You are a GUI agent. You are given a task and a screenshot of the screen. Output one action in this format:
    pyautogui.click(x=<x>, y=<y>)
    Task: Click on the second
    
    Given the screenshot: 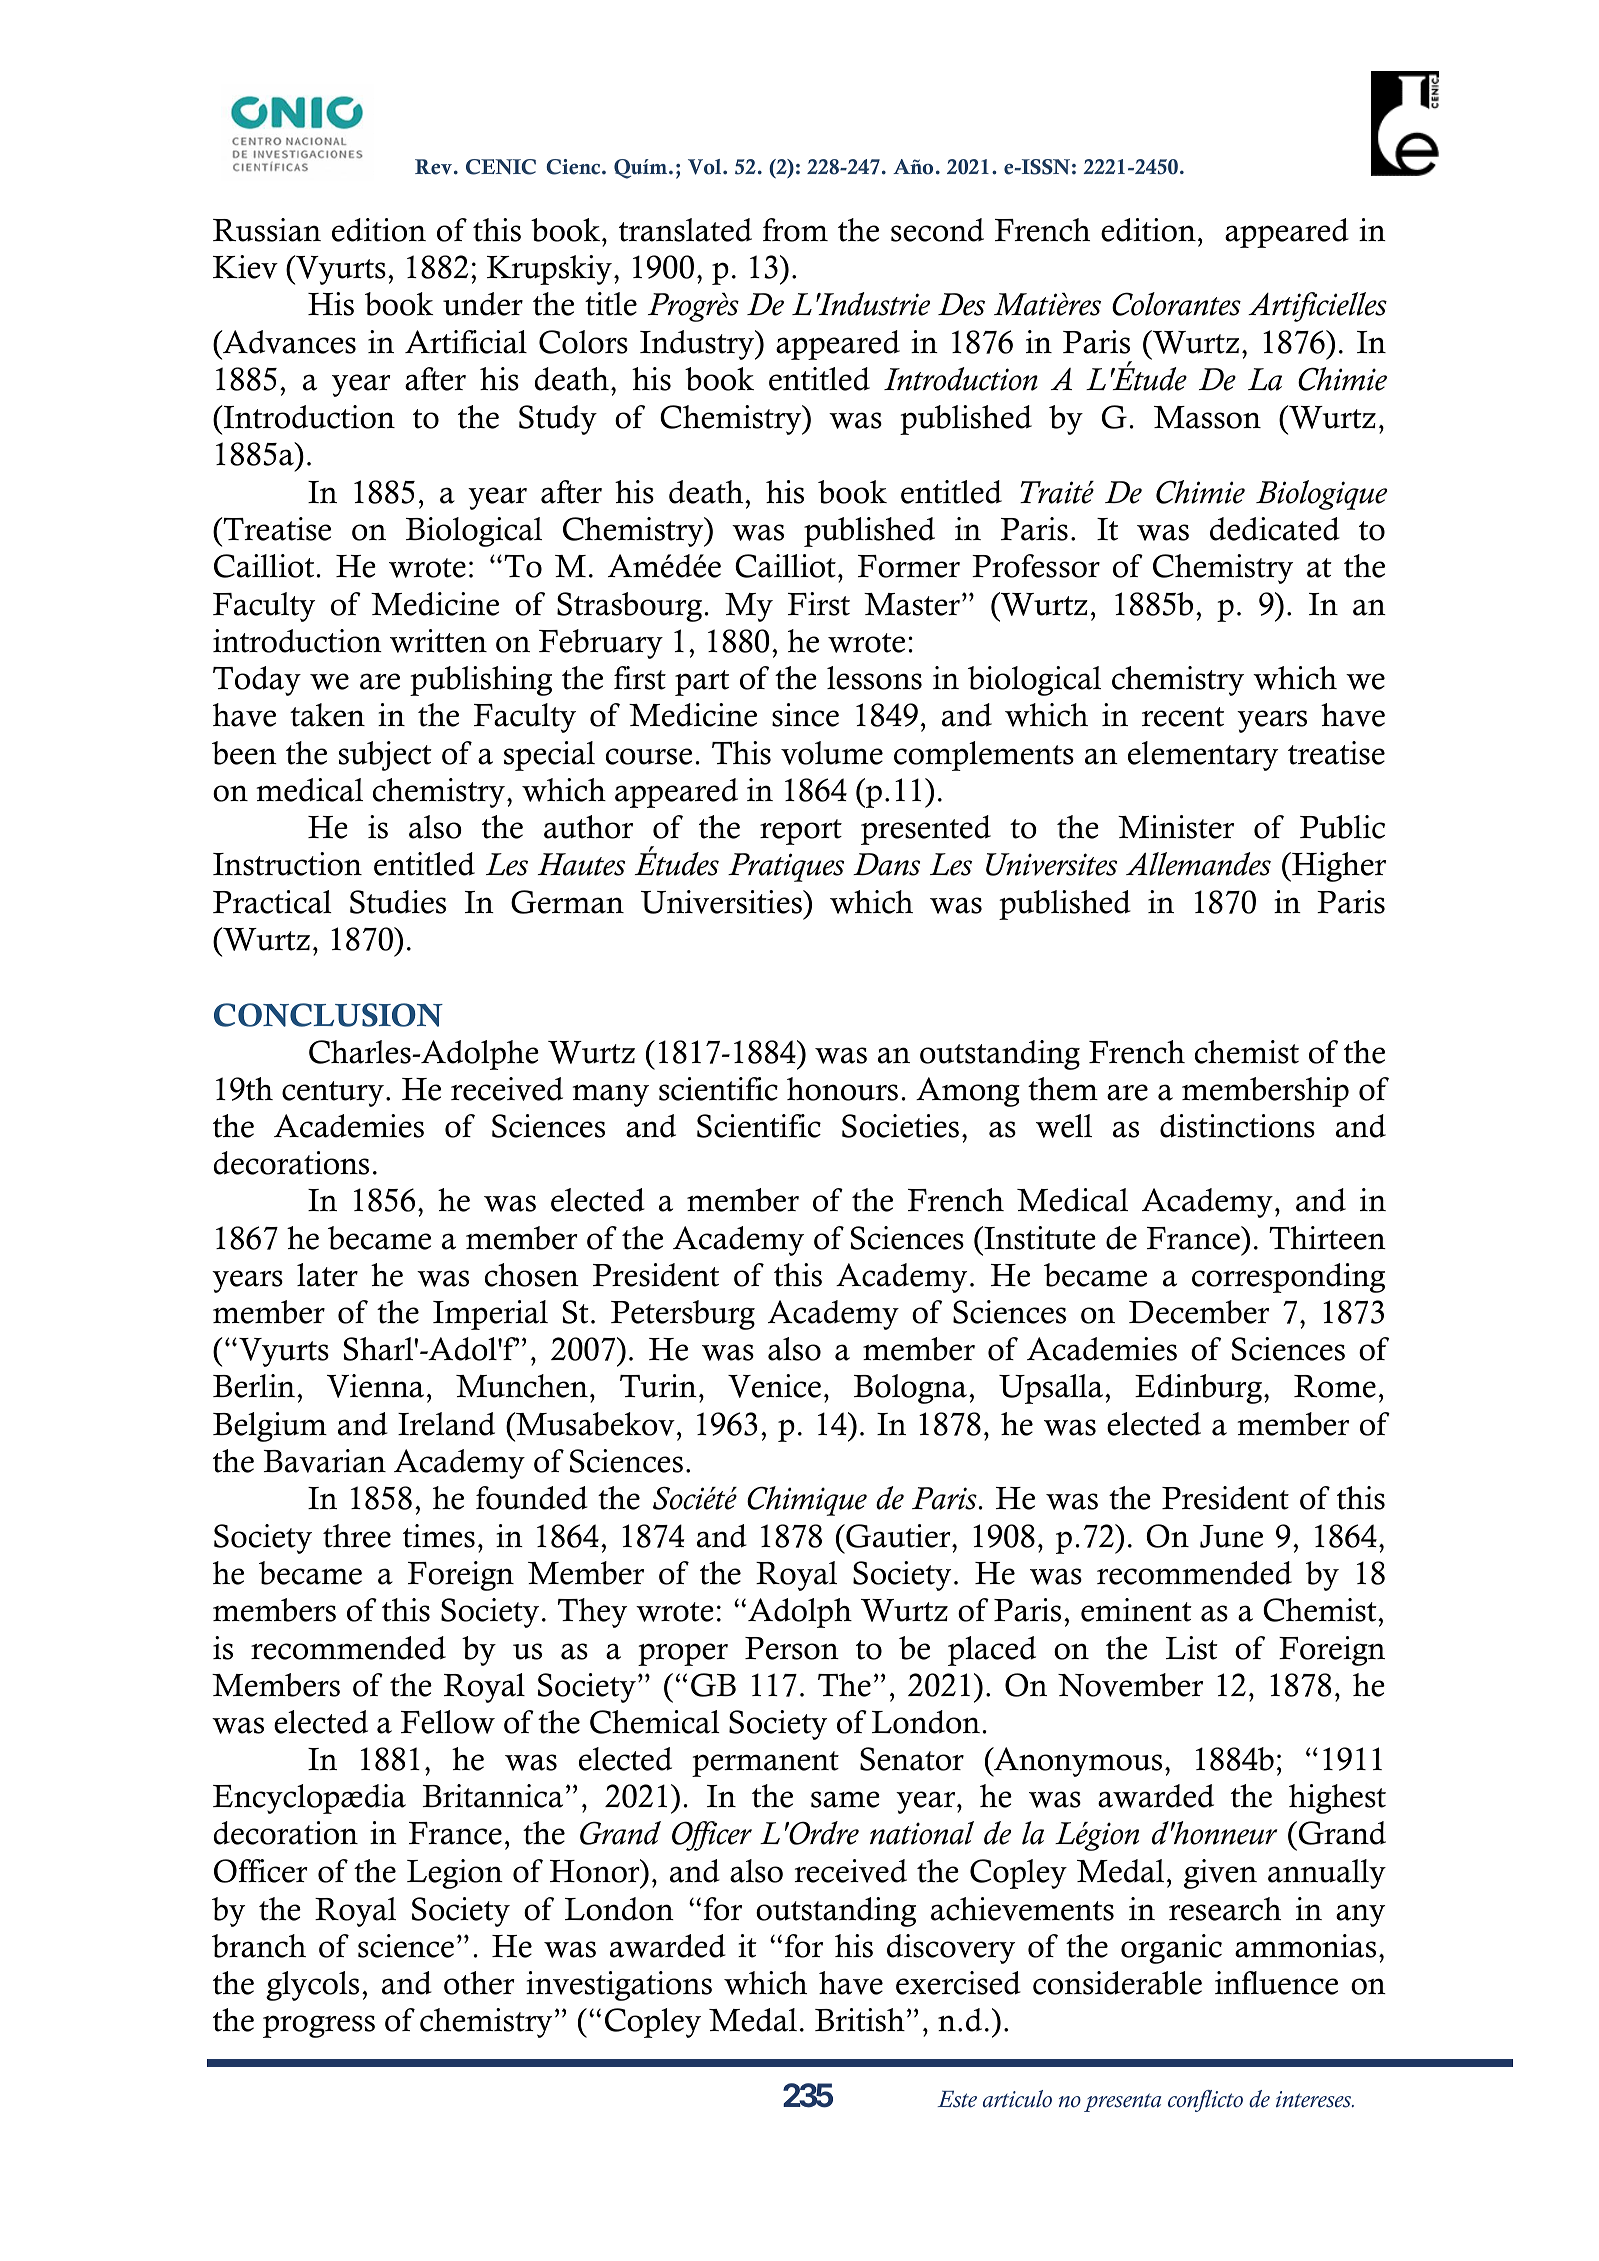 What is the action you would take?
    pyautogui.click(x=937, y=230)
